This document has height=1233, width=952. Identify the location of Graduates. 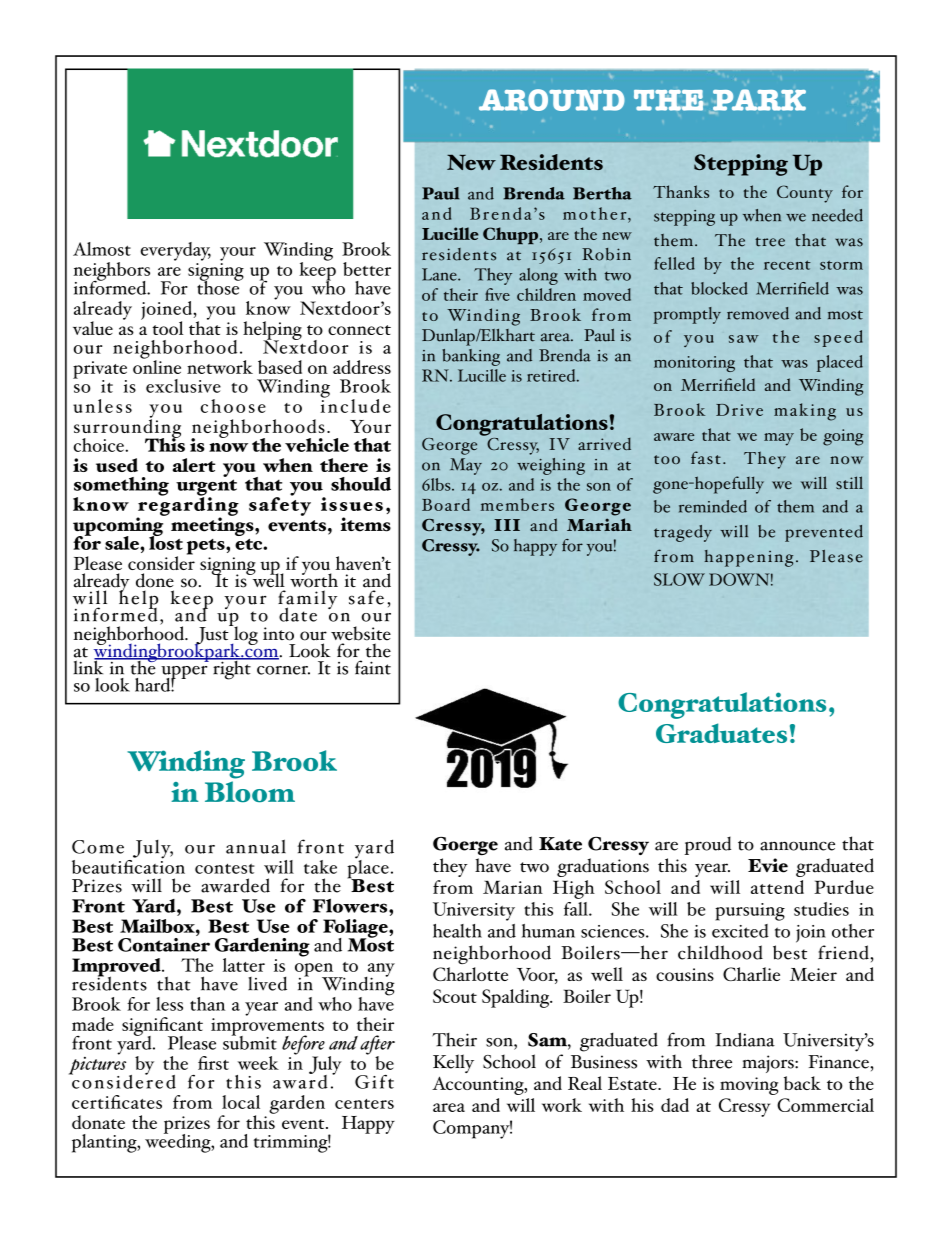
(721, 733).
